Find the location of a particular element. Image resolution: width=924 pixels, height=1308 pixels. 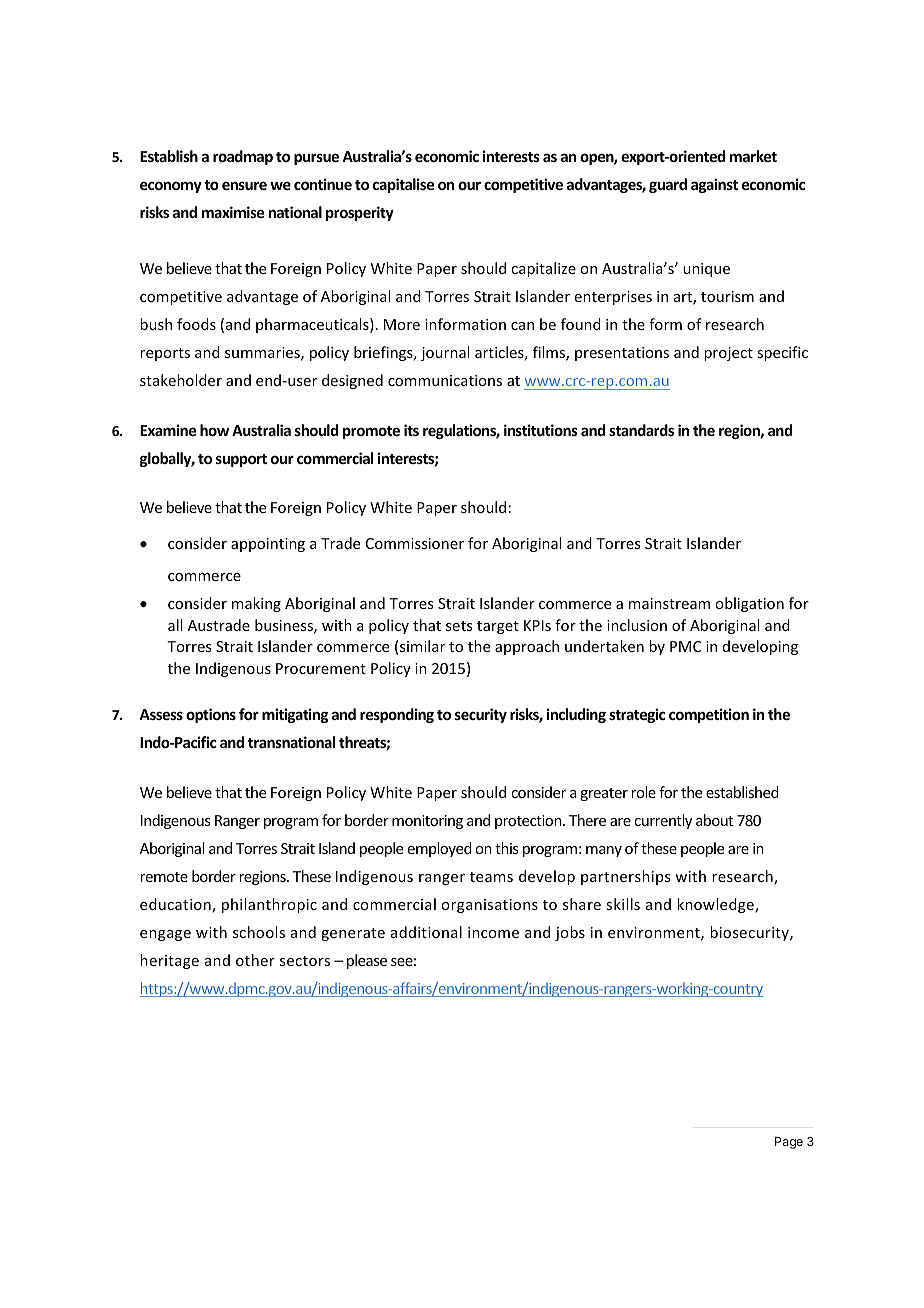

support is located at coordinates (241, 460).
